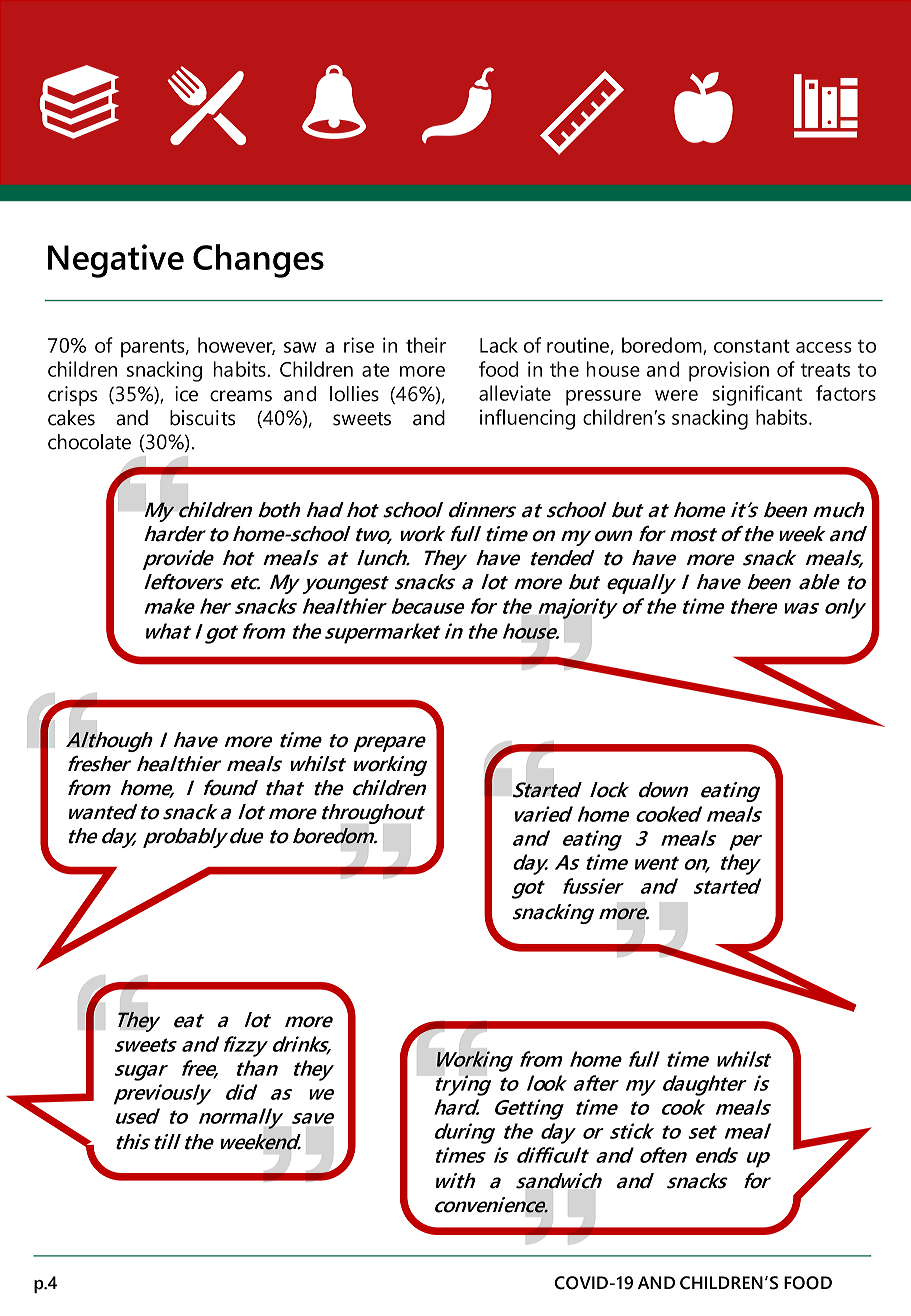 The image size is (911, 1316). I want to click on constant, so click(752, 346).
